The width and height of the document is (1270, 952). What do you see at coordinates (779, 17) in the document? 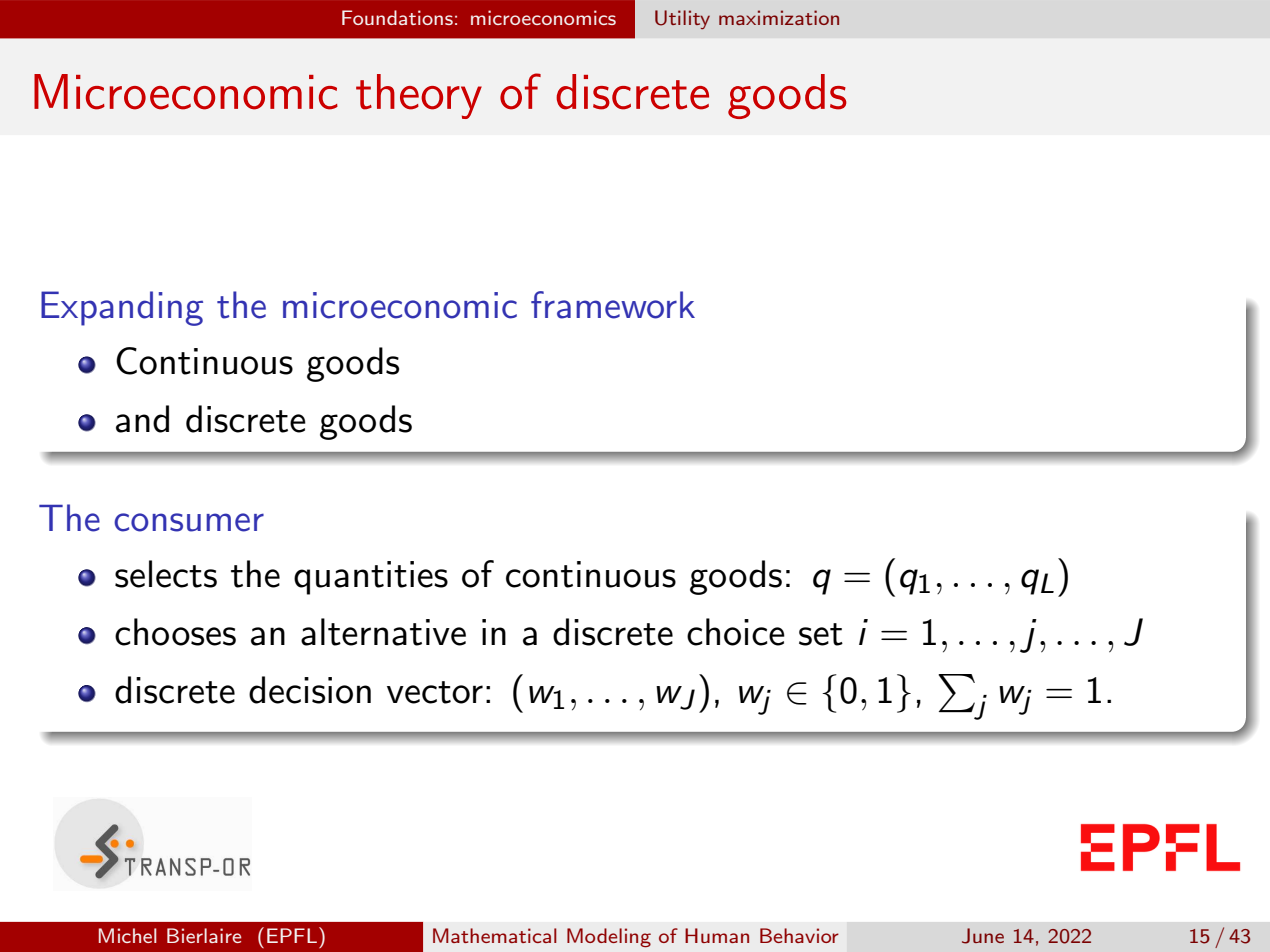
I see `maximization` at bounding box center [779, 17].
